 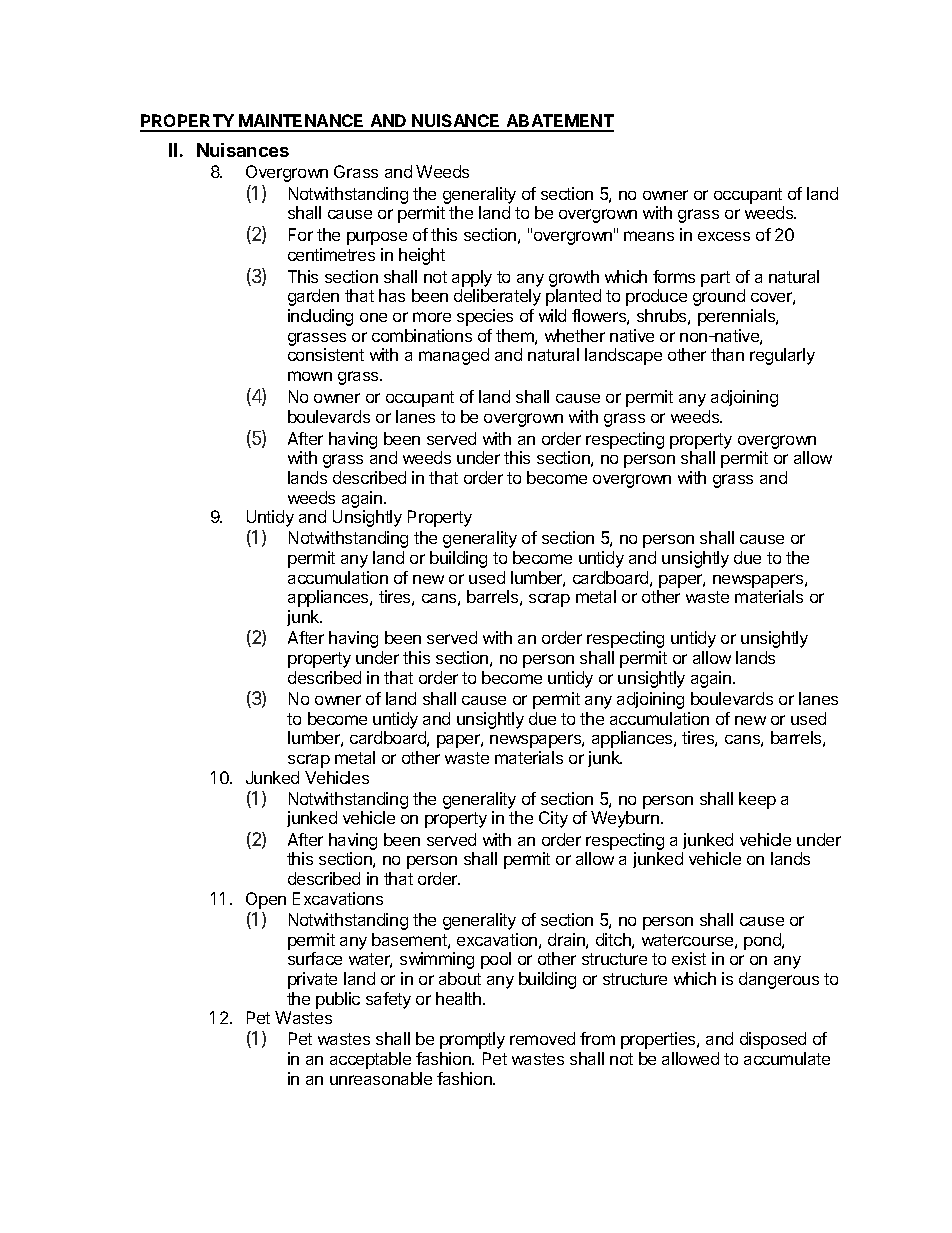 What do you see at coordinates (574, 278) in the document?
I see `growth` at bounding box center [574, 278].
